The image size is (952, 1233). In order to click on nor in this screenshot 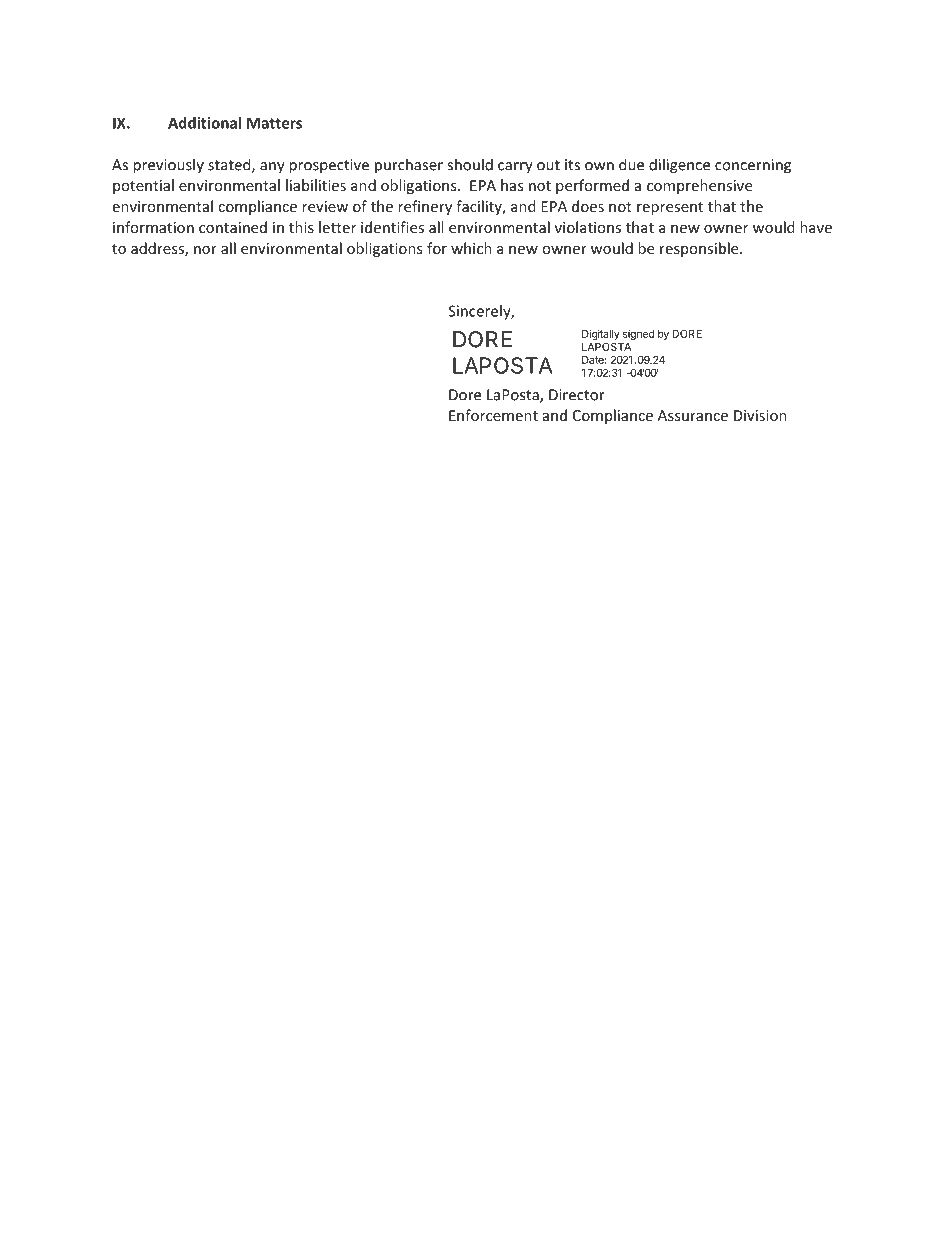, I will do `click(205, 250)`.
